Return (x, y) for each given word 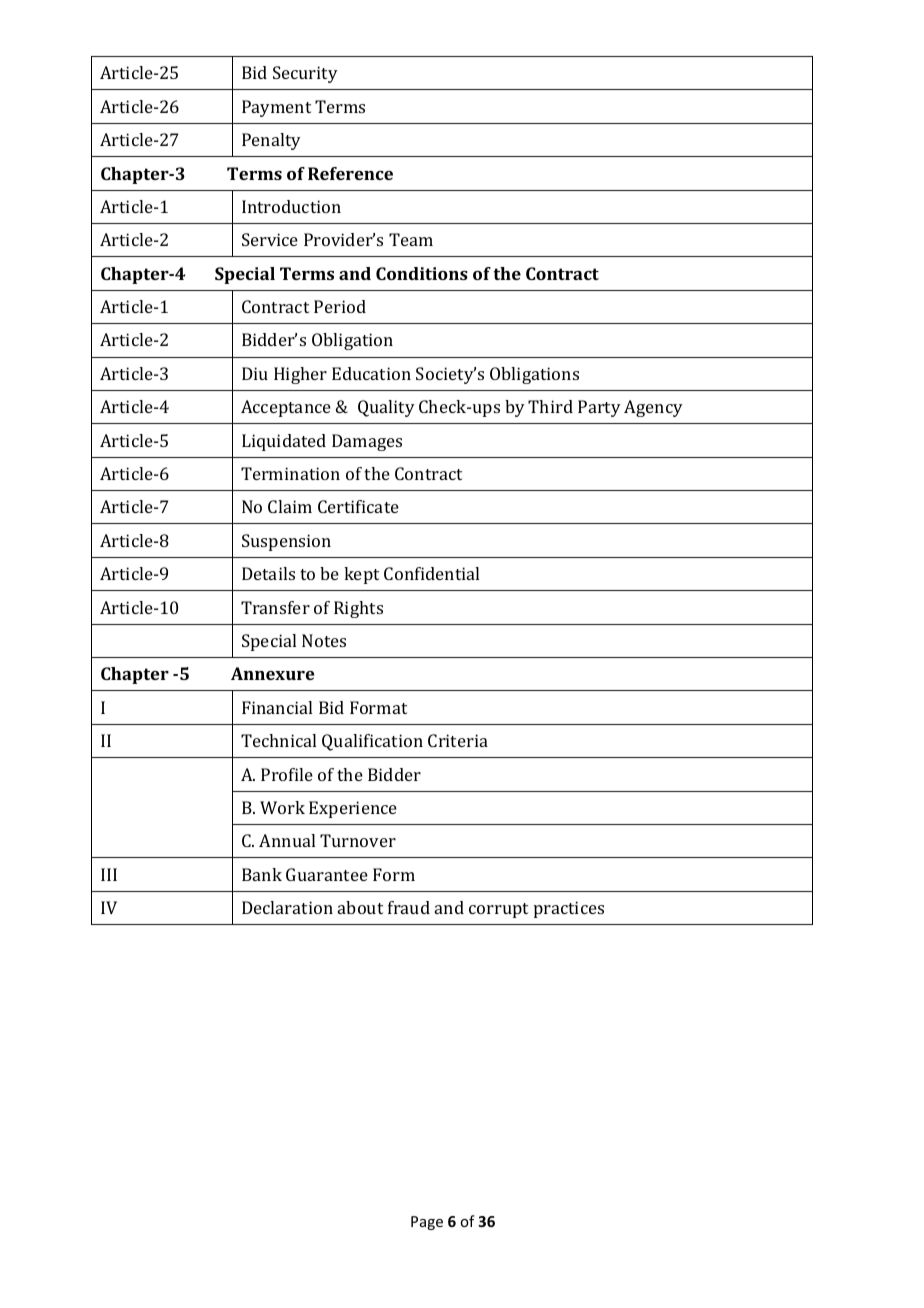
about (360, 907)
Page (427, 1223)
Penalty (271, 141)
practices (569, 909)
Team (411, 239)
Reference (350, 173)
